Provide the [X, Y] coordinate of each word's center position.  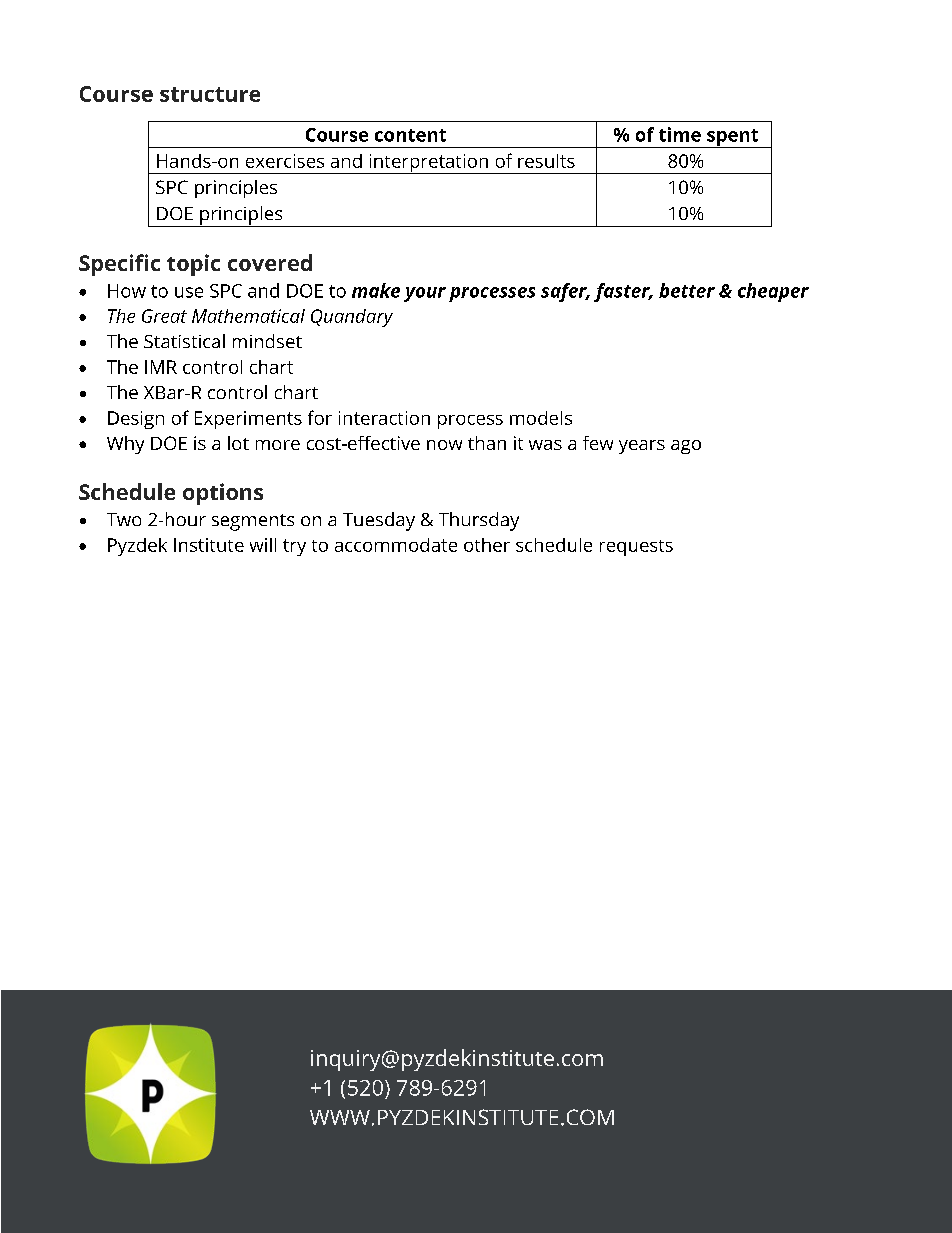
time [680, 134]
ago [686, 447]
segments [253, 522]
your [425, 294]
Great [164, 316]
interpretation [428, 164]
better [687, 290]
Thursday [479, 521]
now [444, 445]
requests [636, 548]
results [546, 161]
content [410, 135]
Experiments [248, 420]
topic [193, 265]
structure [210, 94]
